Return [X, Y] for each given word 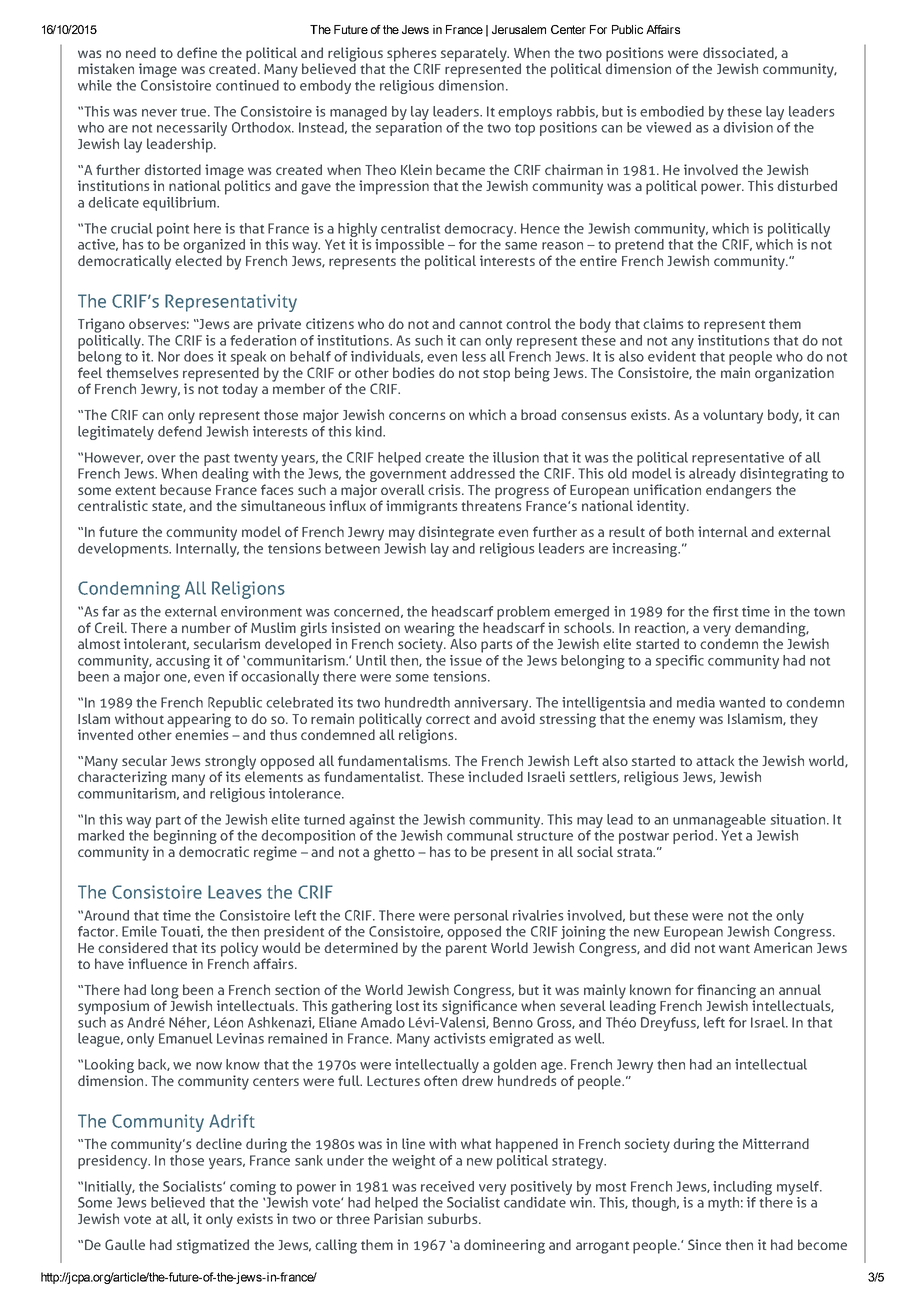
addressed [482, 473]
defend [180, 430]
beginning [185, 838]
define [197, 52]
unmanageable [719, 821]
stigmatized [213, 1246]
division [748, 127]
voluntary [733, 416]
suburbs [454, 1218]
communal [480, 835]
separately [475, 54]
